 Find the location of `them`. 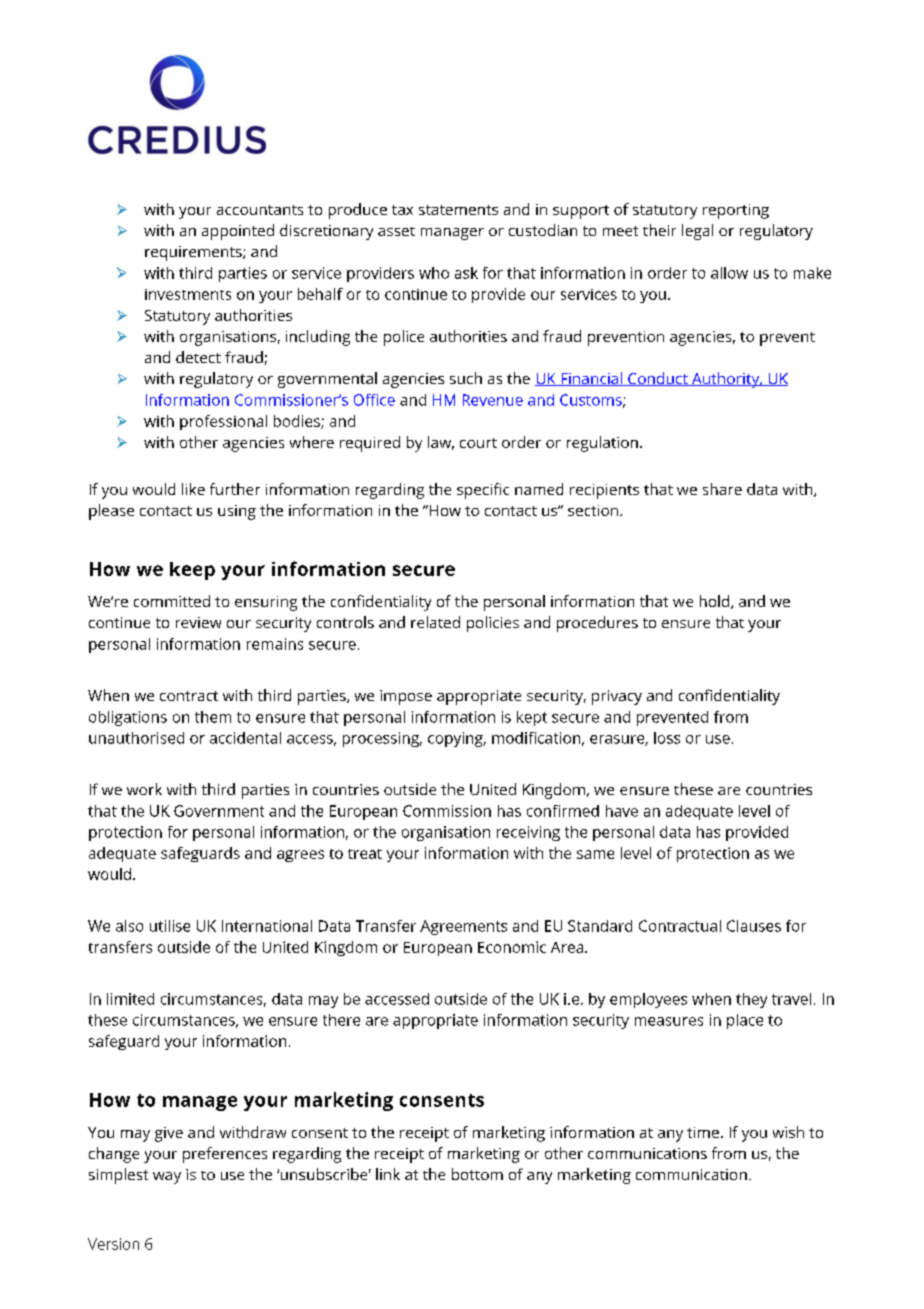

them is located at coordinates (213, 717).
